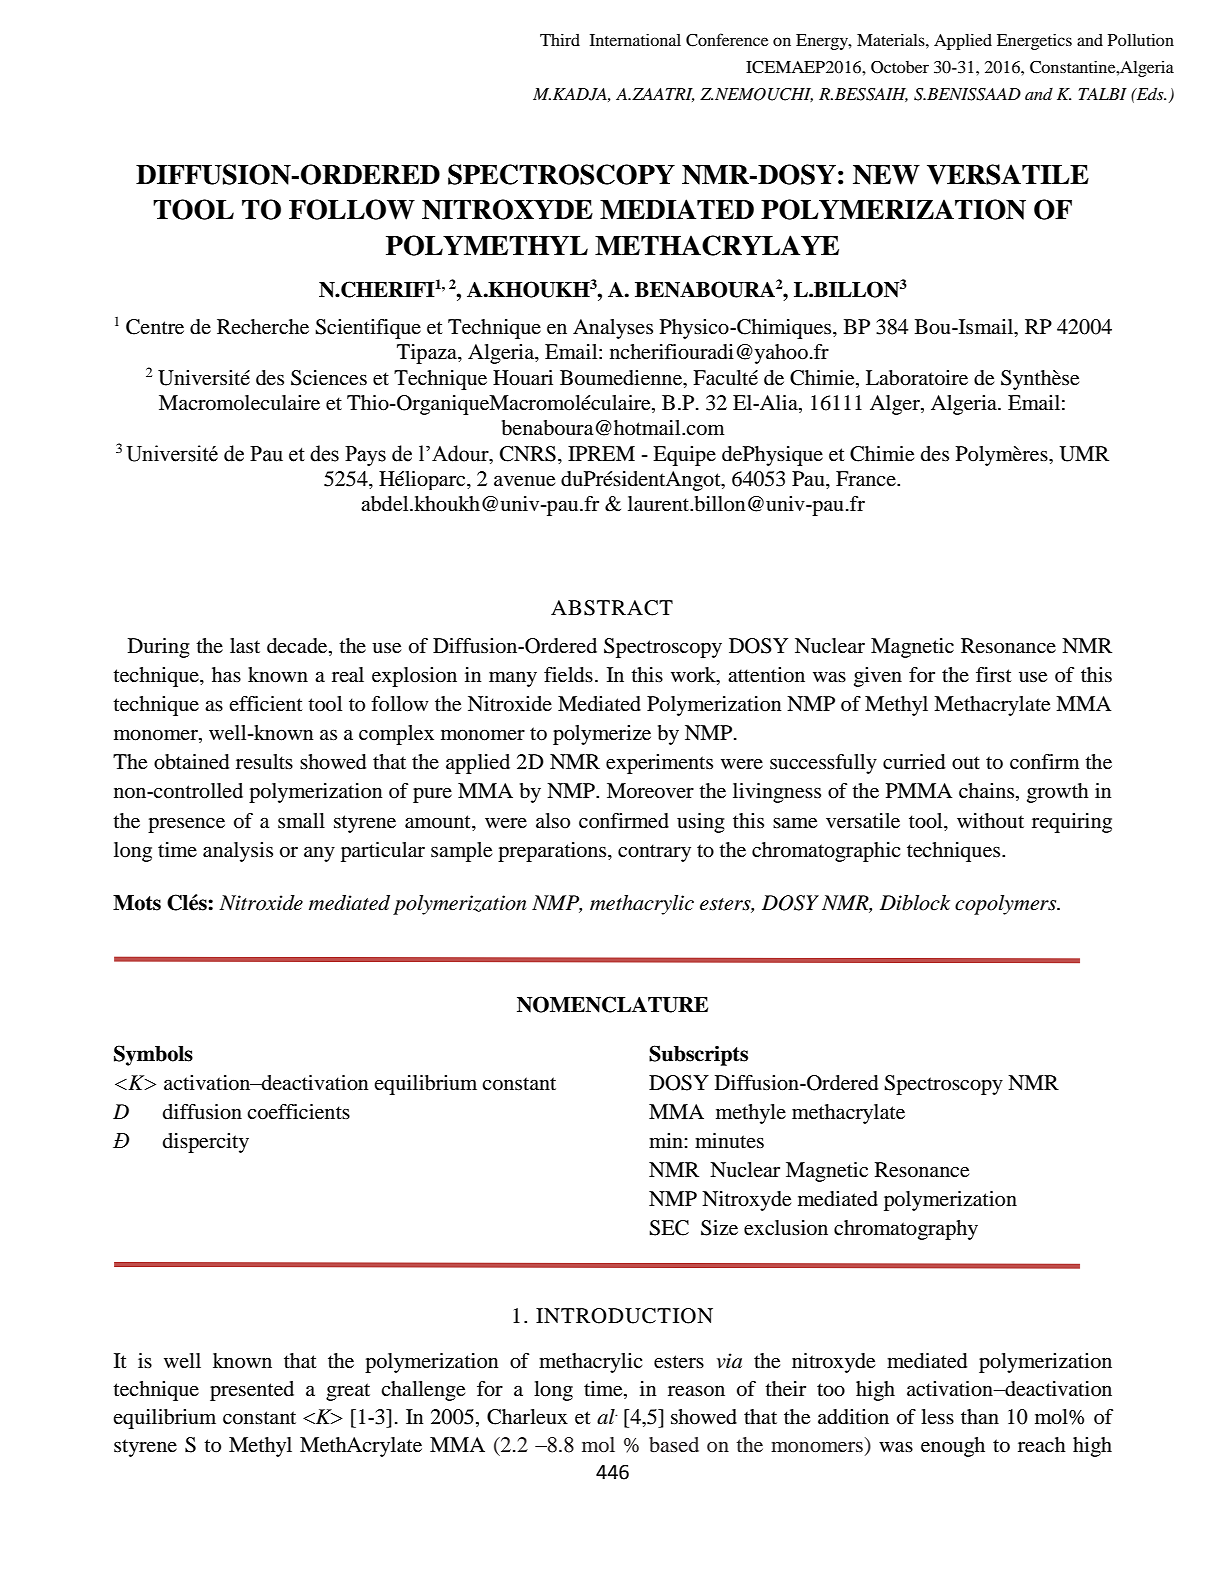  I want to click on International, so click(635, 40).
